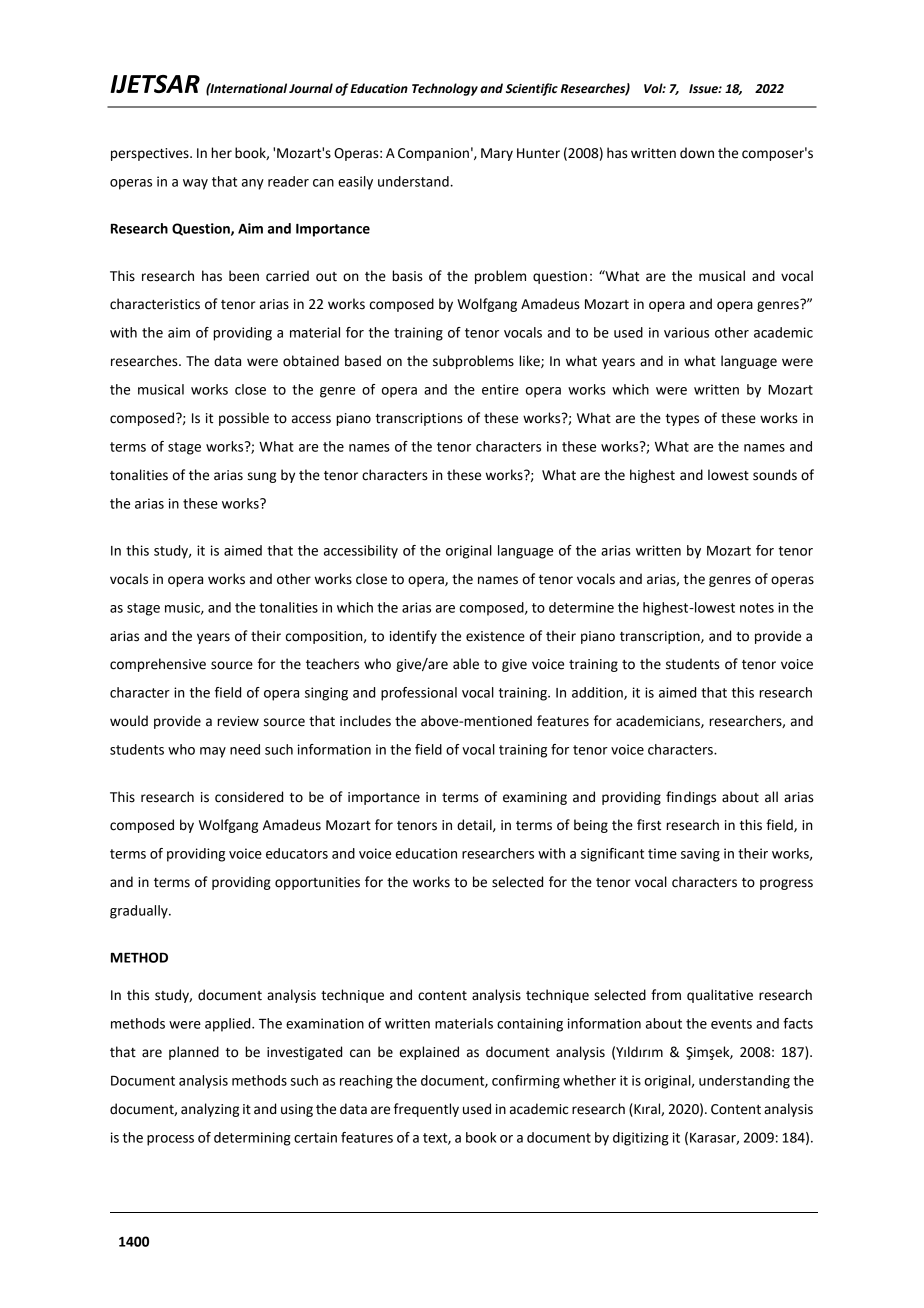 The width and height of the screenshot is (924, 1308). What do you see at coordinates (426, 1110) in the screenshot?
I see `frequently` at bounding box center [426, 1110].
